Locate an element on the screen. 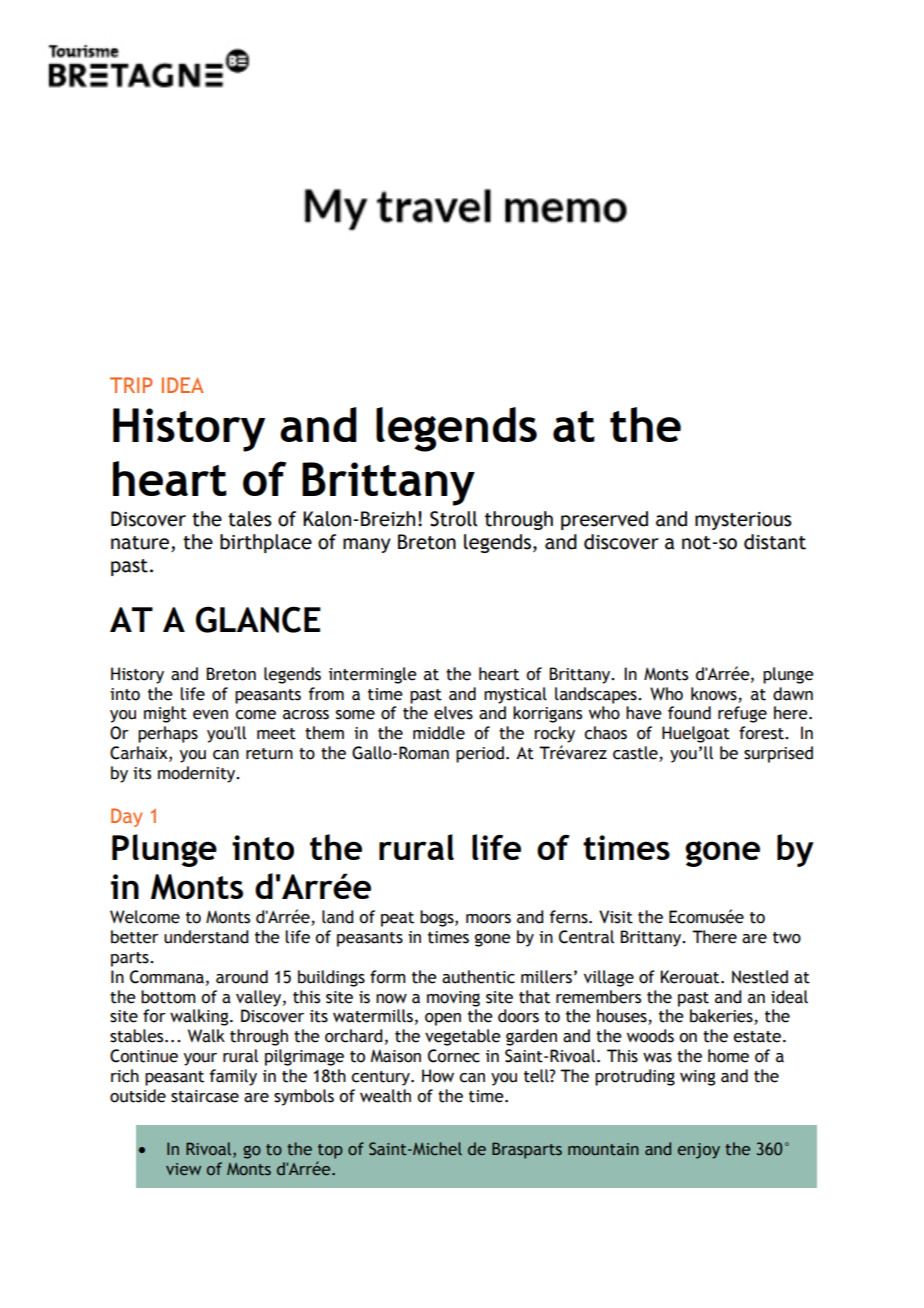 This screenshot has width=924, height=1308. many is located at coordinates (367, 545).
